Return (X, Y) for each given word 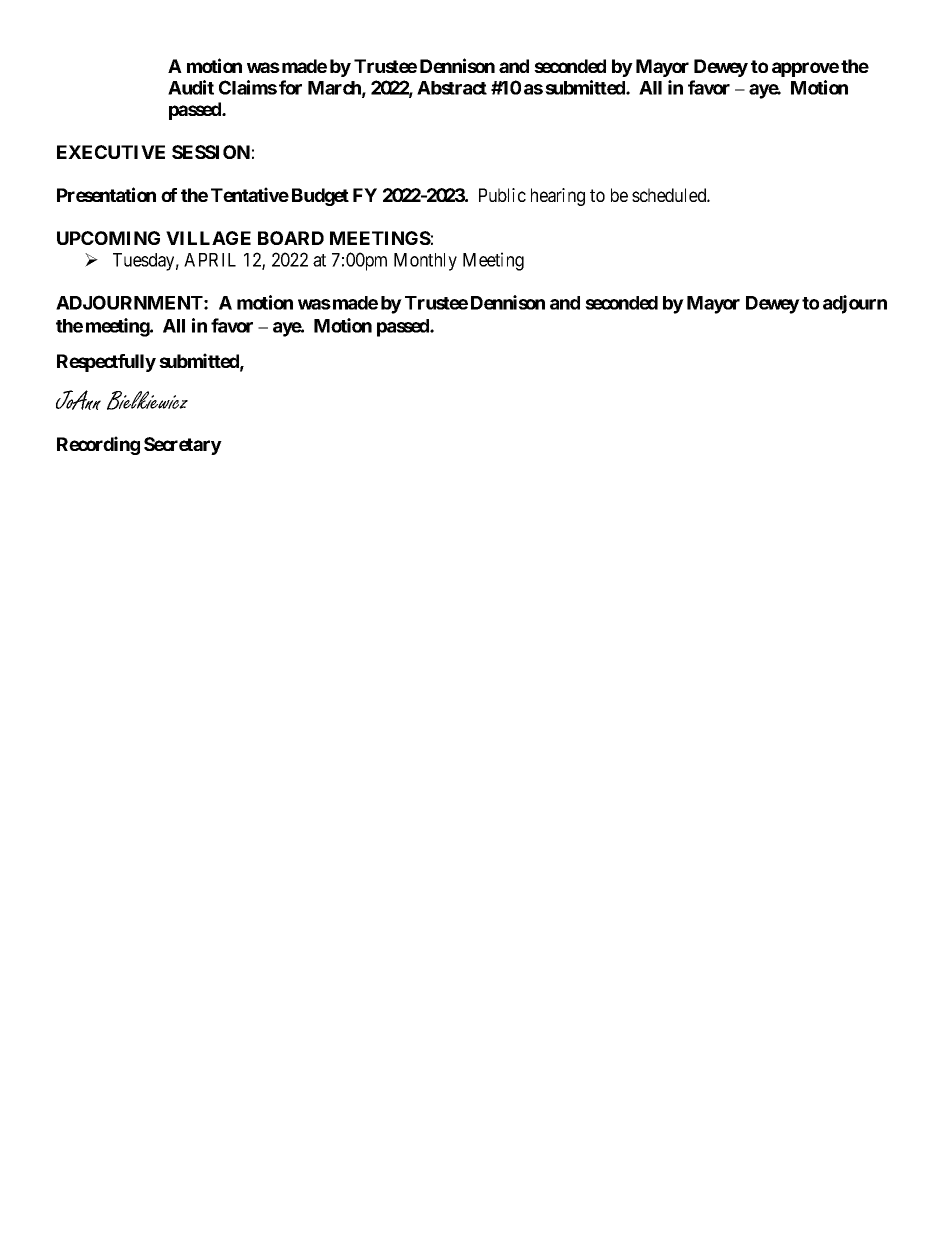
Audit (191, 87)
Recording (98, 445)
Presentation (106, 194)
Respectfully (106, 363)
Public (502, 195)
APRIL (210, 260)
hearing (558, 197)
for (290, 87)
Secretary (183, 446)
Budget (320, 197)
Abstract (452, 88)
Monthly (425, 262)
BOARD (291, 238)
